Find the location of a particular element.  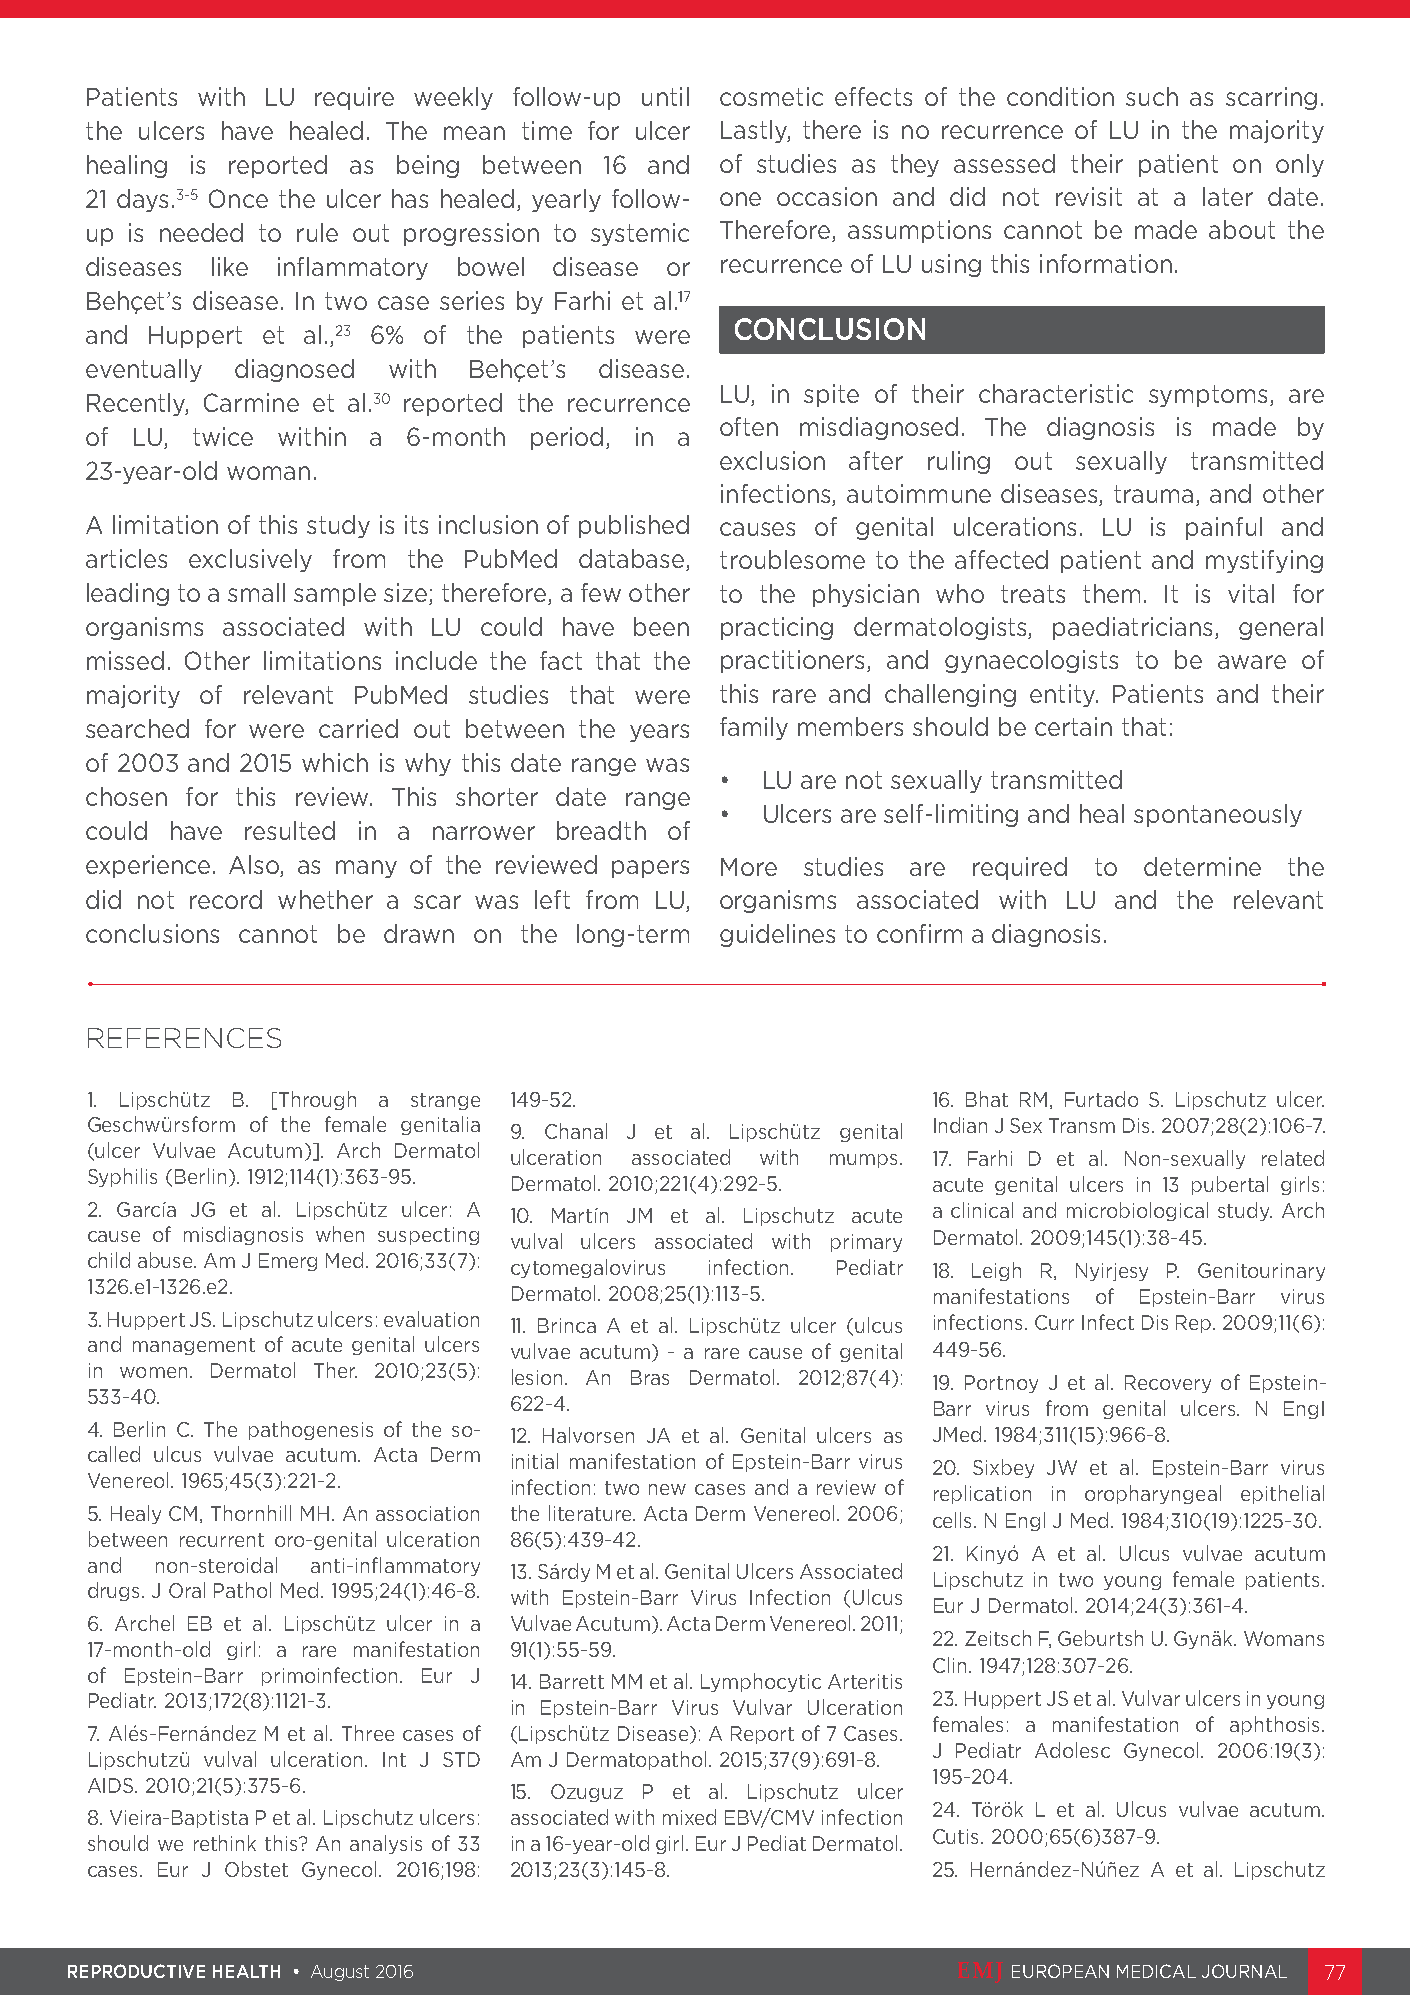

rethink is located at coordinates (225, 1843).
